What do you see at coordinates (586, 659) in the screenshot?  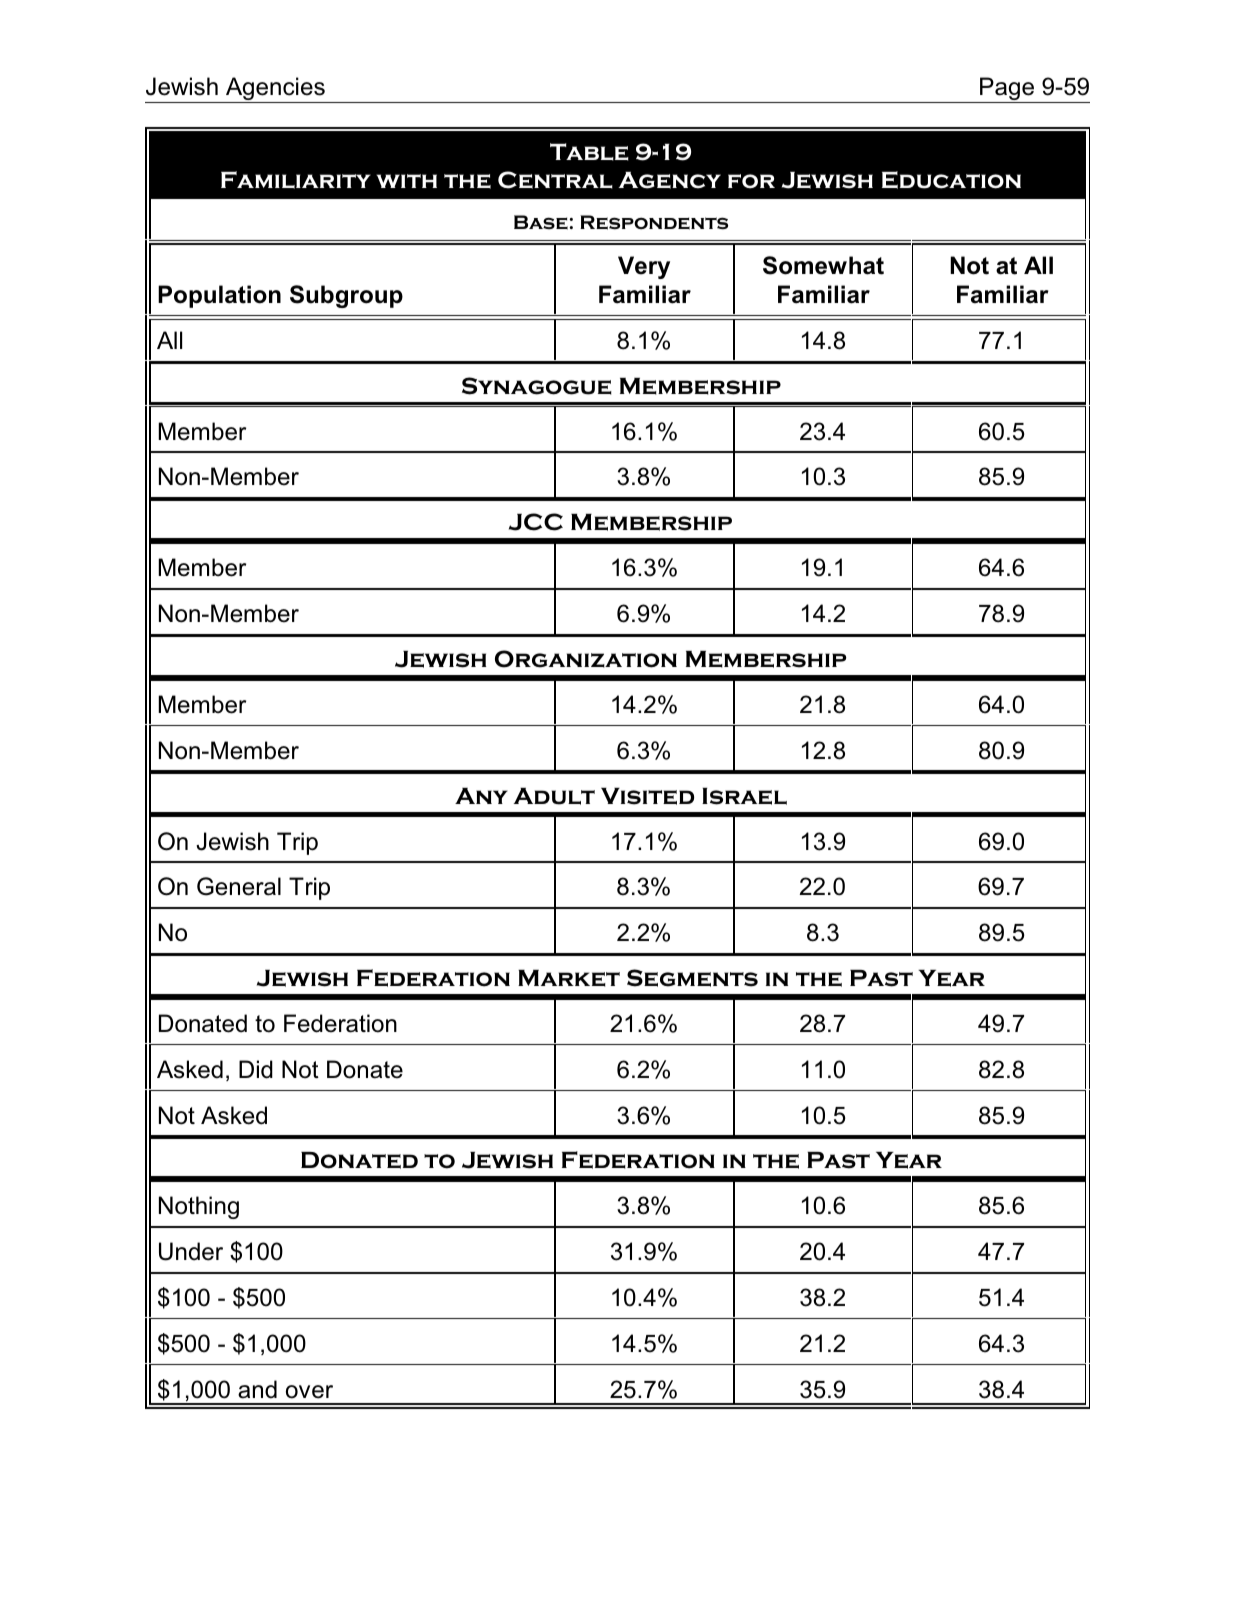 I see `Organization` at bounding box center [586, 659].
